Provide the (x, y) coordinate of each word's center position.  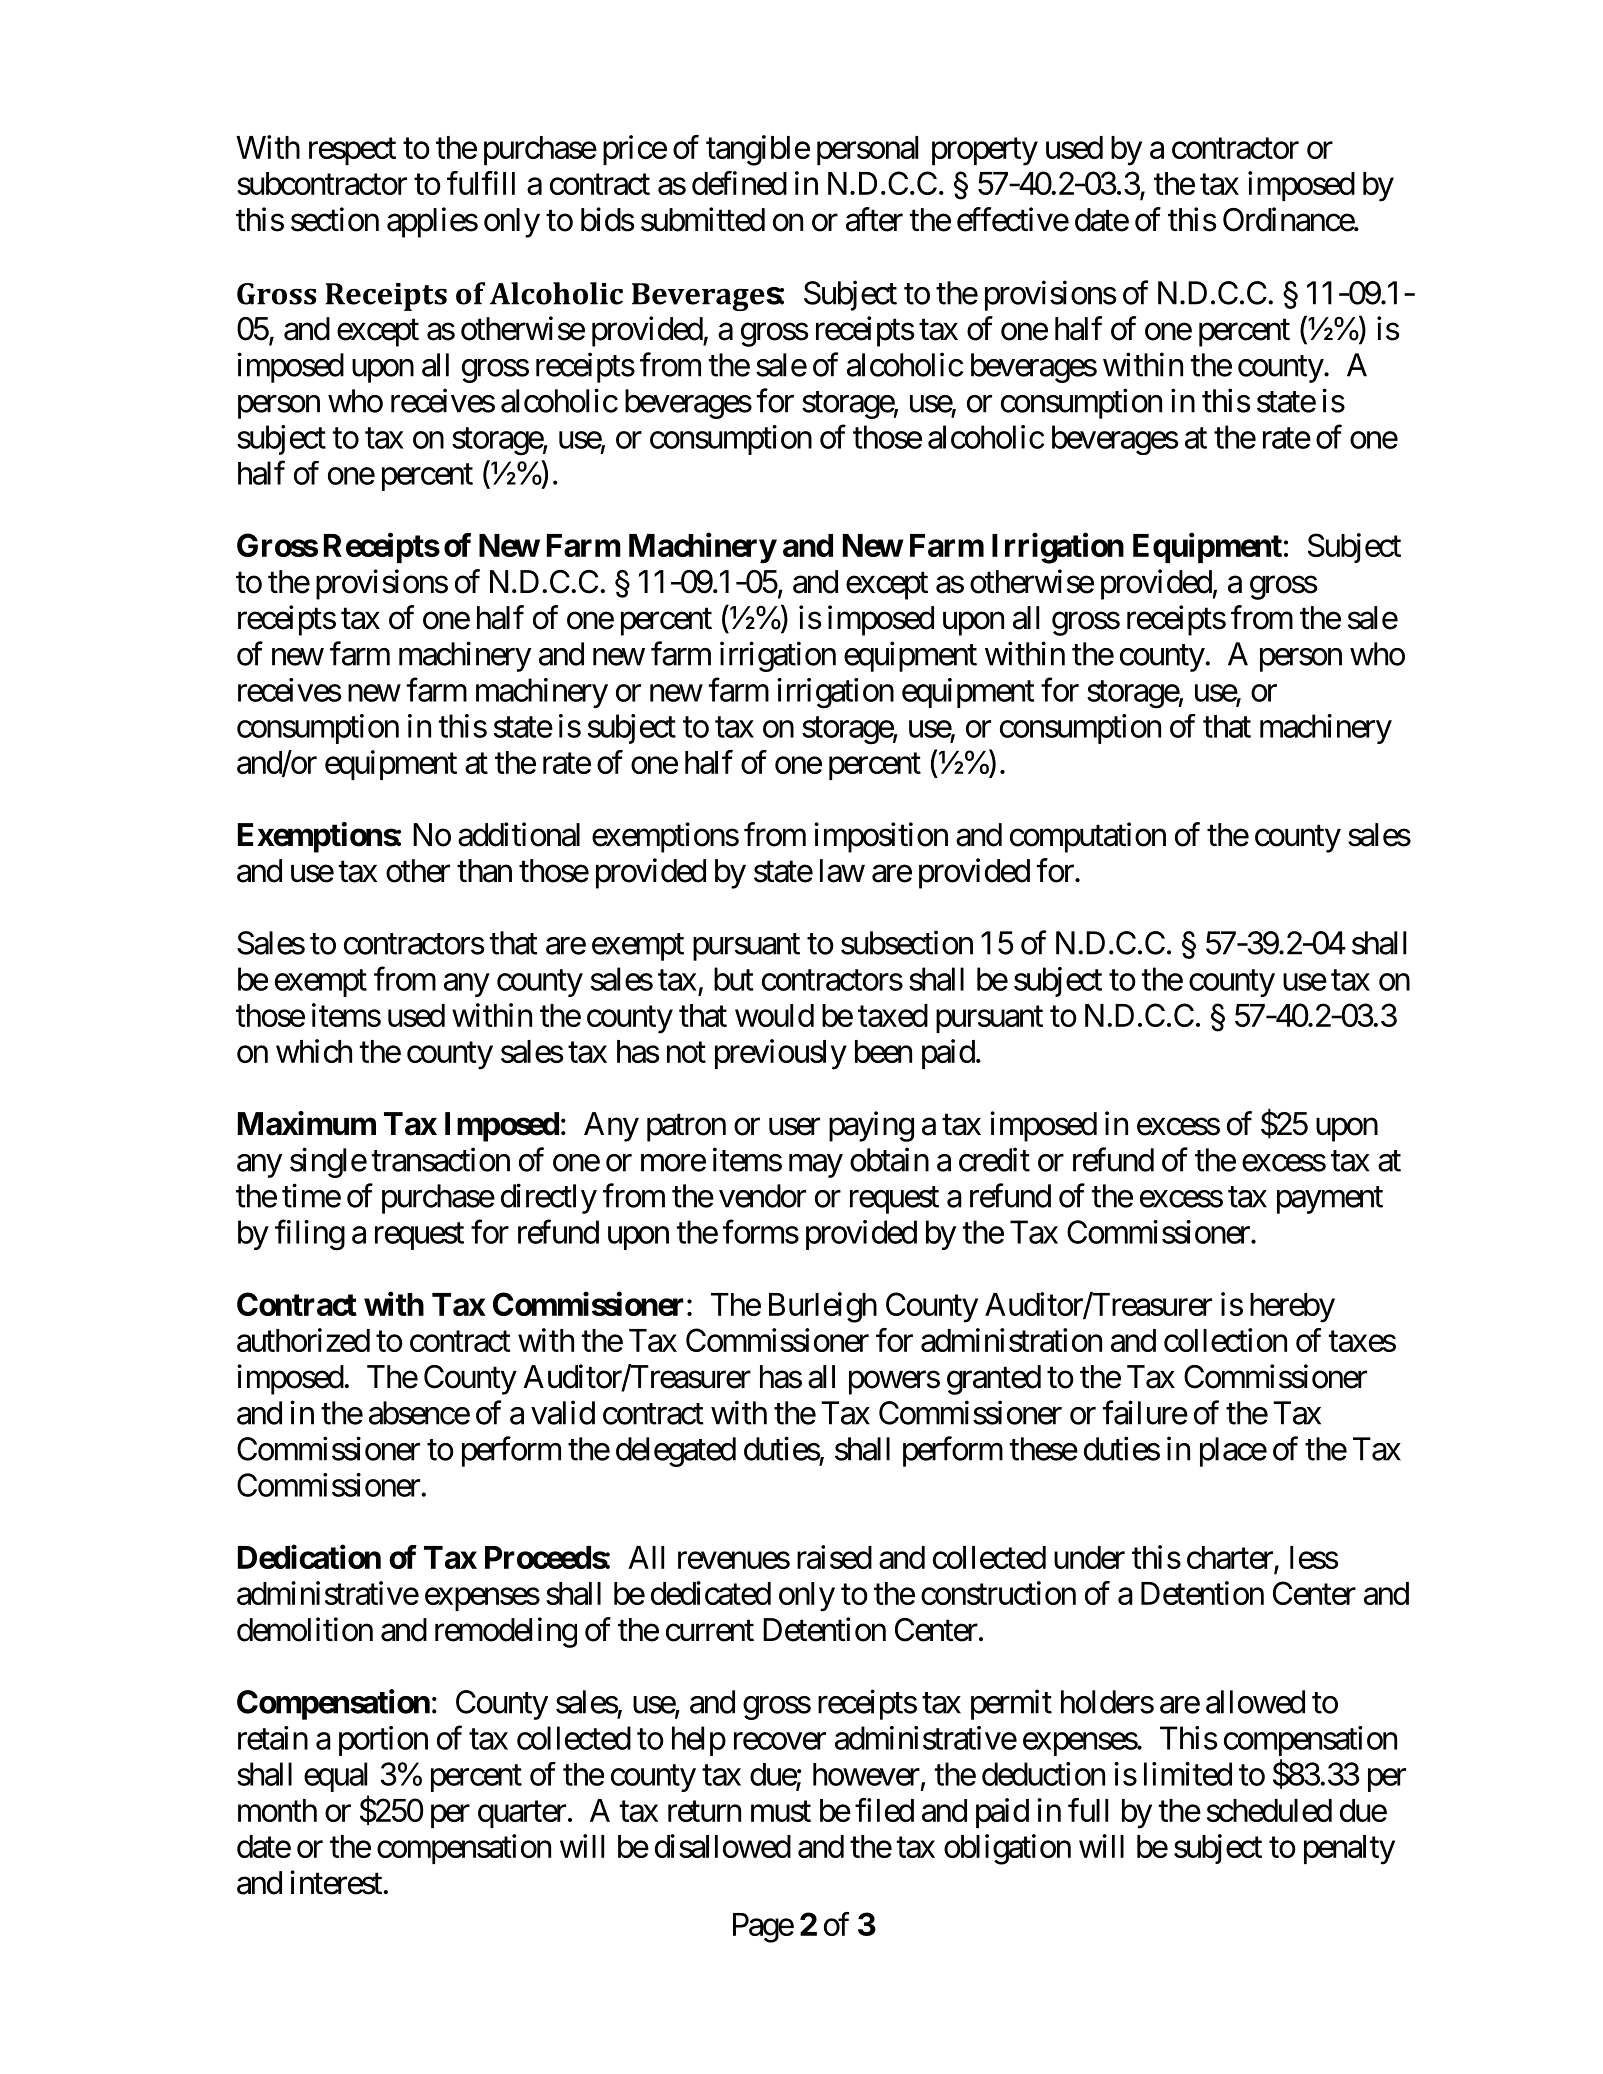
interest (337, 1882)
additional (519, 834)
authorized (303, 1340)
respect (352, 151)
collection (1225, 1340)
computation (1088, 837)
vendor (762, 1196)
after (874, 219)
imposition (881, 837)
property (985, 152)
